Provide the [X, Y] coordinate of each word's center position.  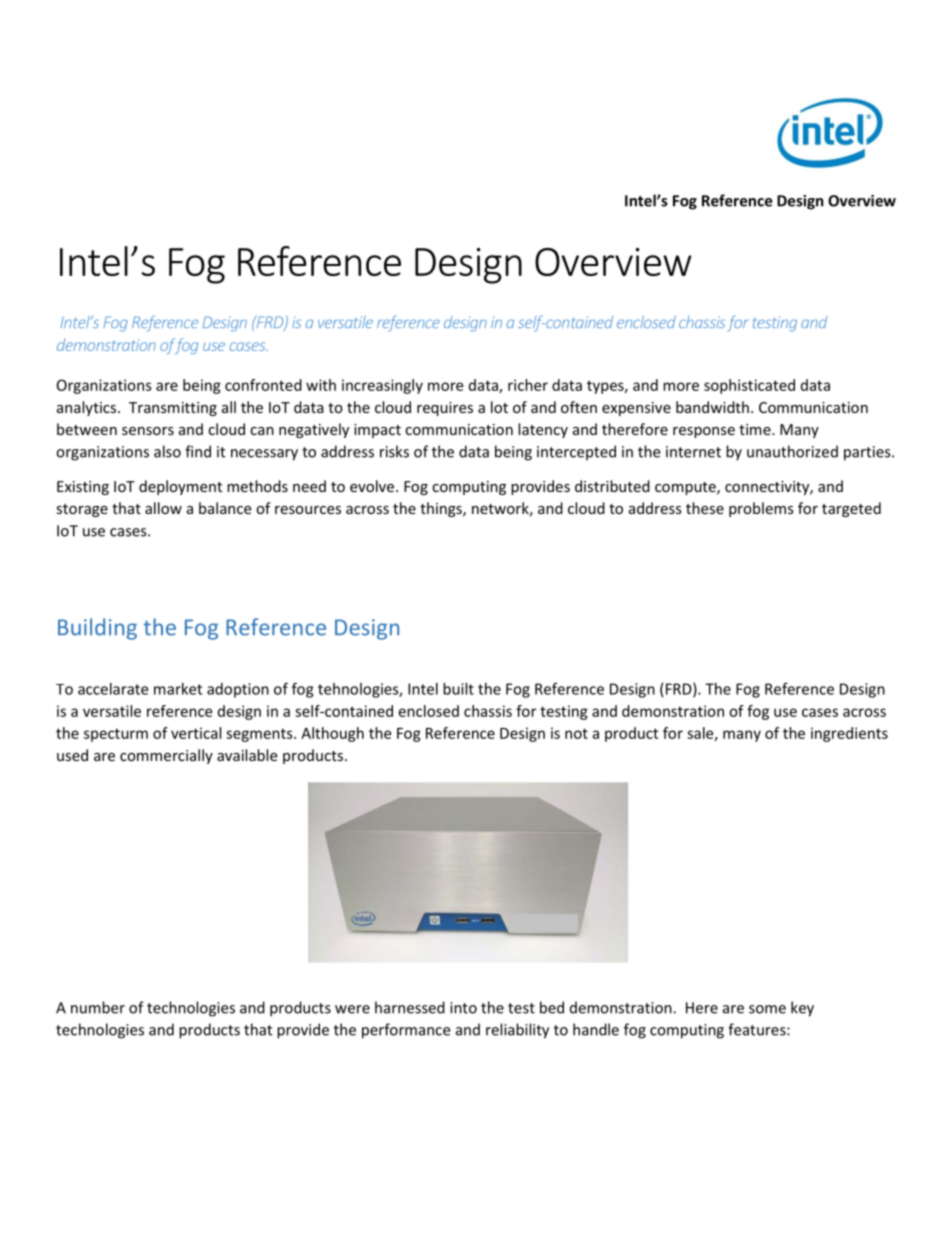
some [767, 1009]
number [98, 1007]
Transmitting [173, 409]
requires [445, 409]
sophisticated [749, 386]
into [463, 1008]
